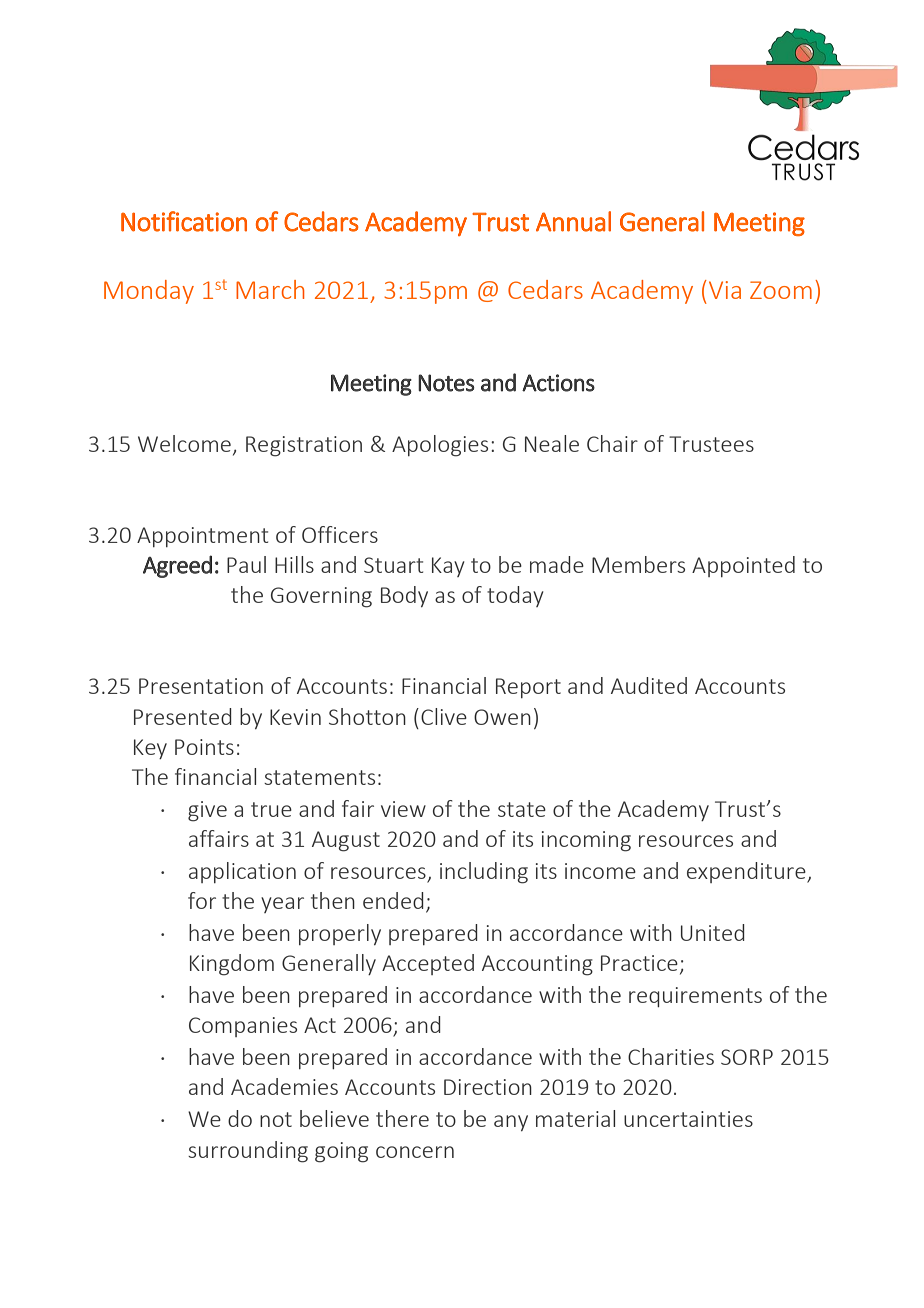 This page has width=924, height=1308. What do you see at coordinates (201, 686) in the page?
I see `Presentation` at bounding box center [201, 686].
